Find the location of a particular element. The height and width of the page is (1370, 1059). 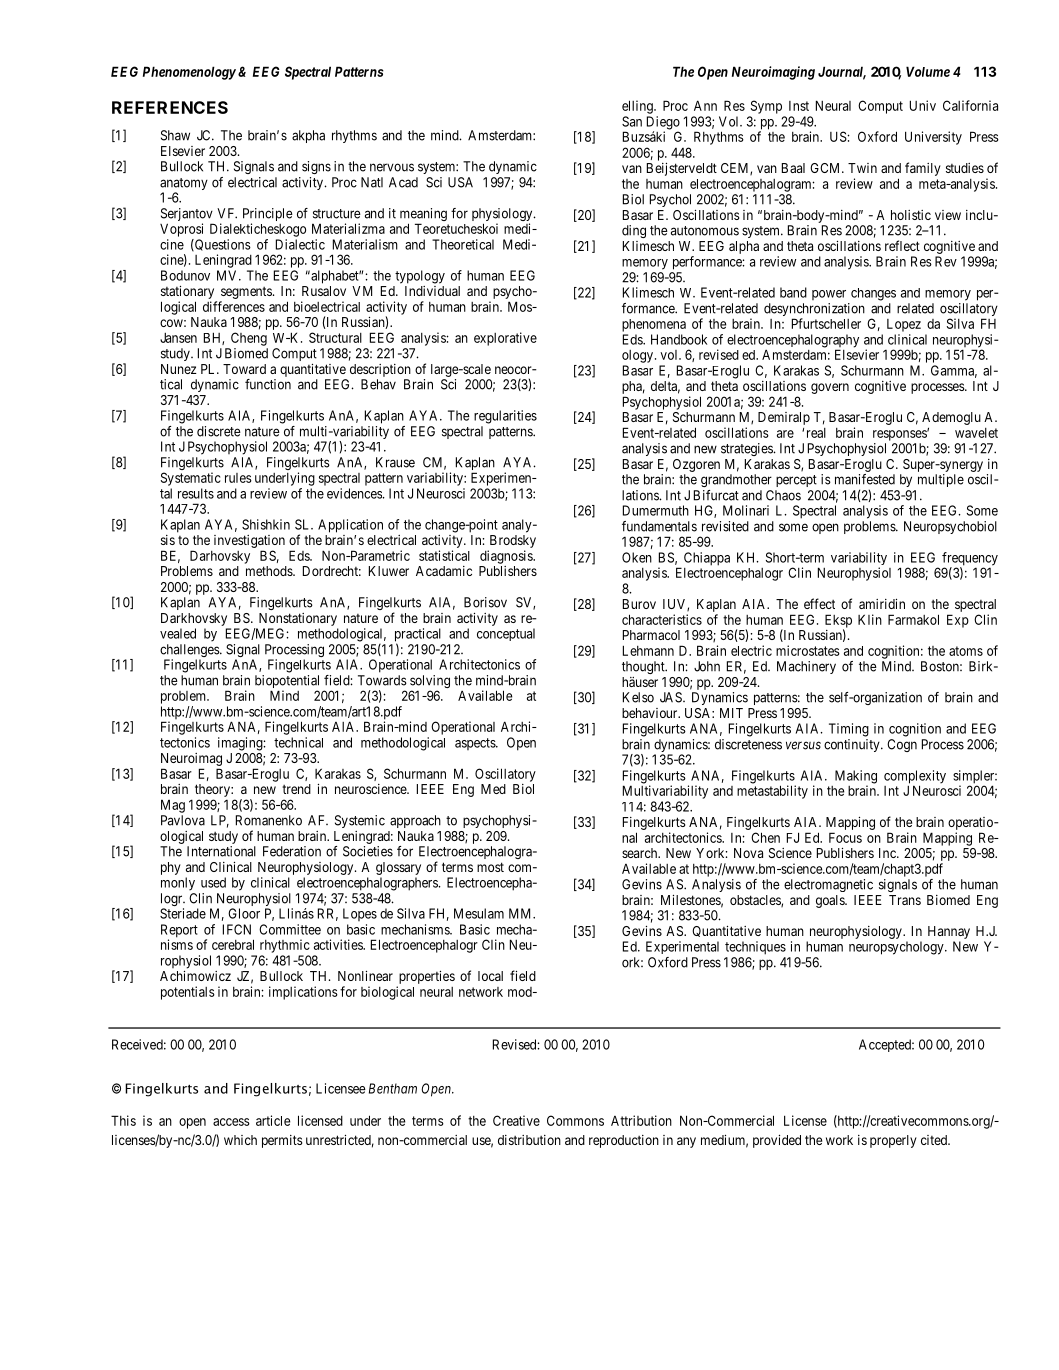

conceptual is located at coordinates (506, 634).
